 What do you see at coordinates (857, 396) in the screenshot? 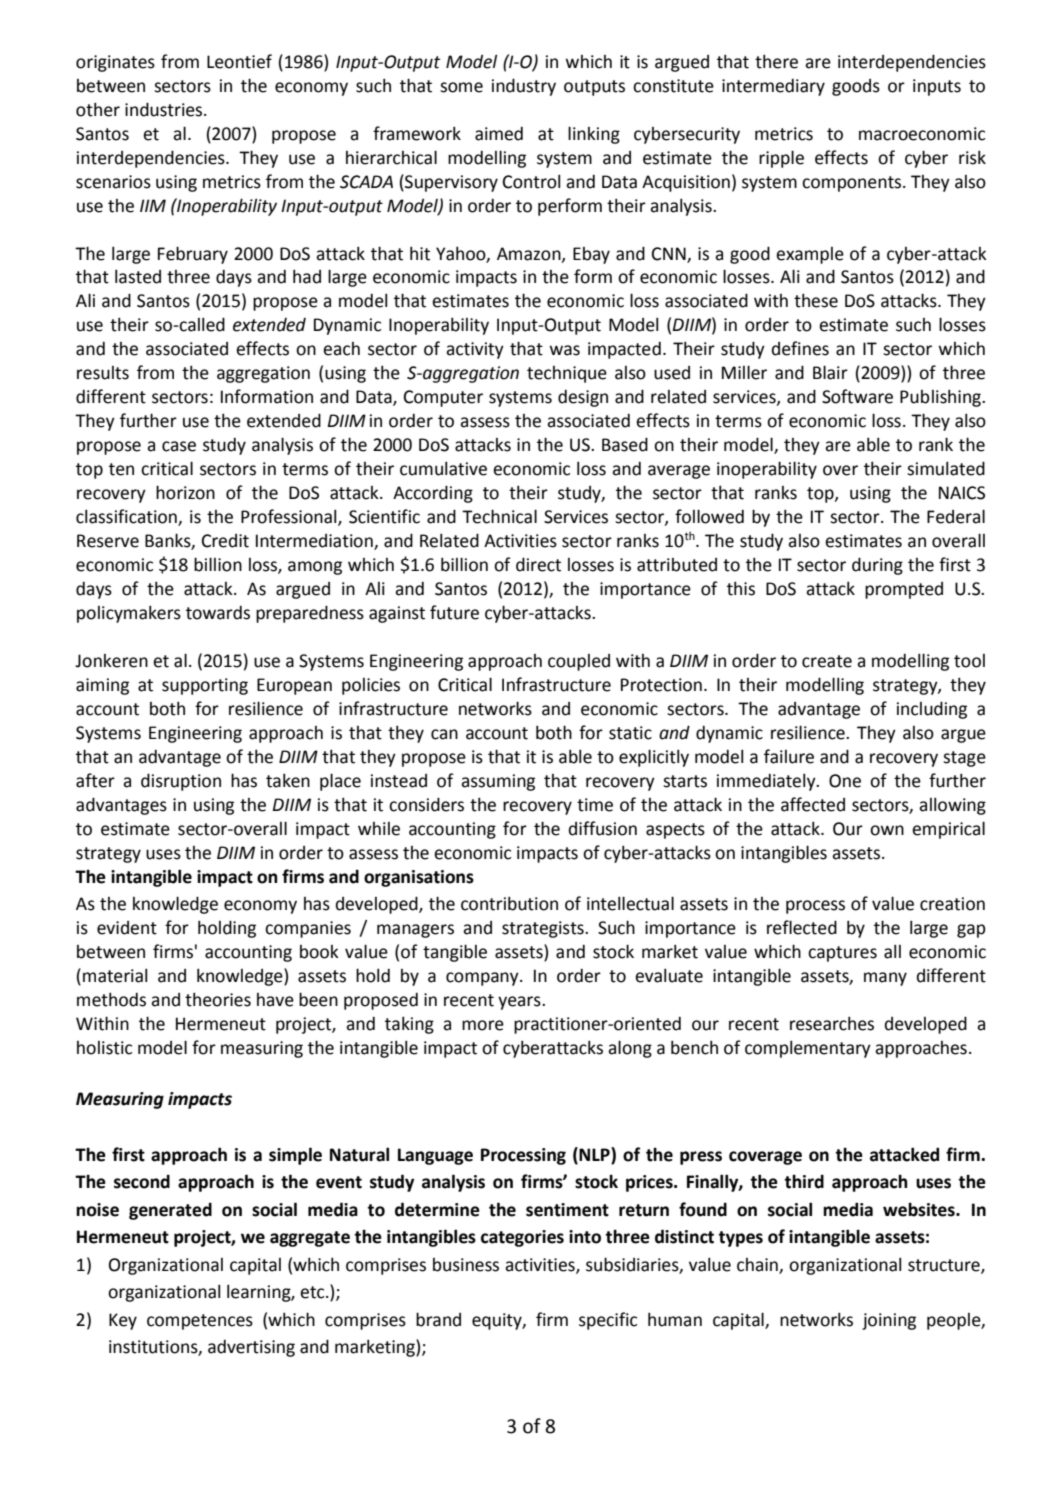
I see `Software` at bounding box center [857, 396].
